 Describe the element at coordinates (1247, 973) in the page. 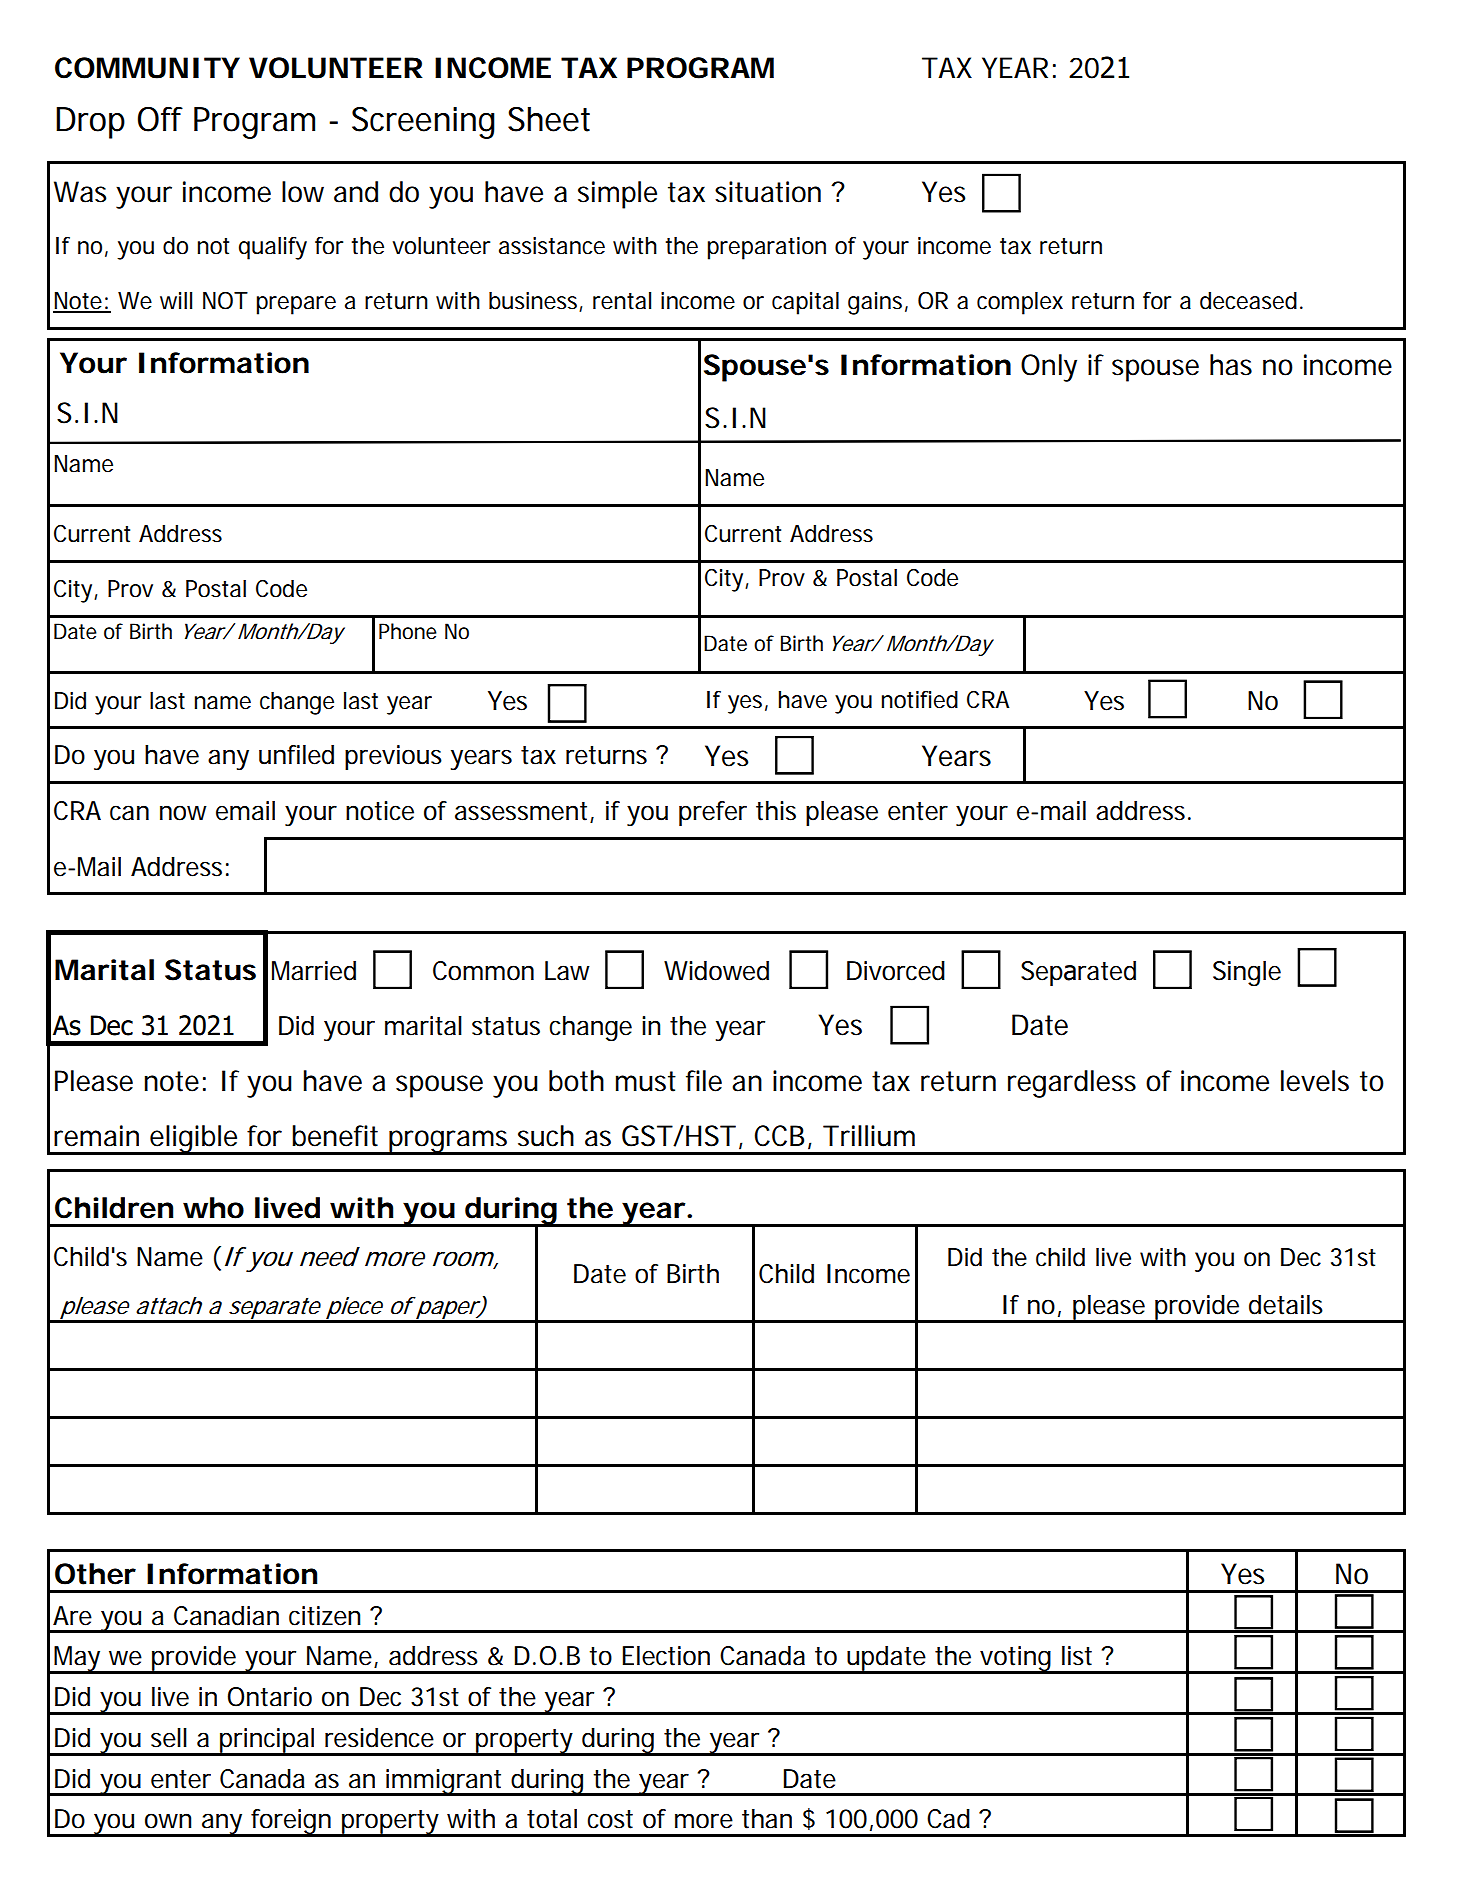

I see `Single` at that location.
